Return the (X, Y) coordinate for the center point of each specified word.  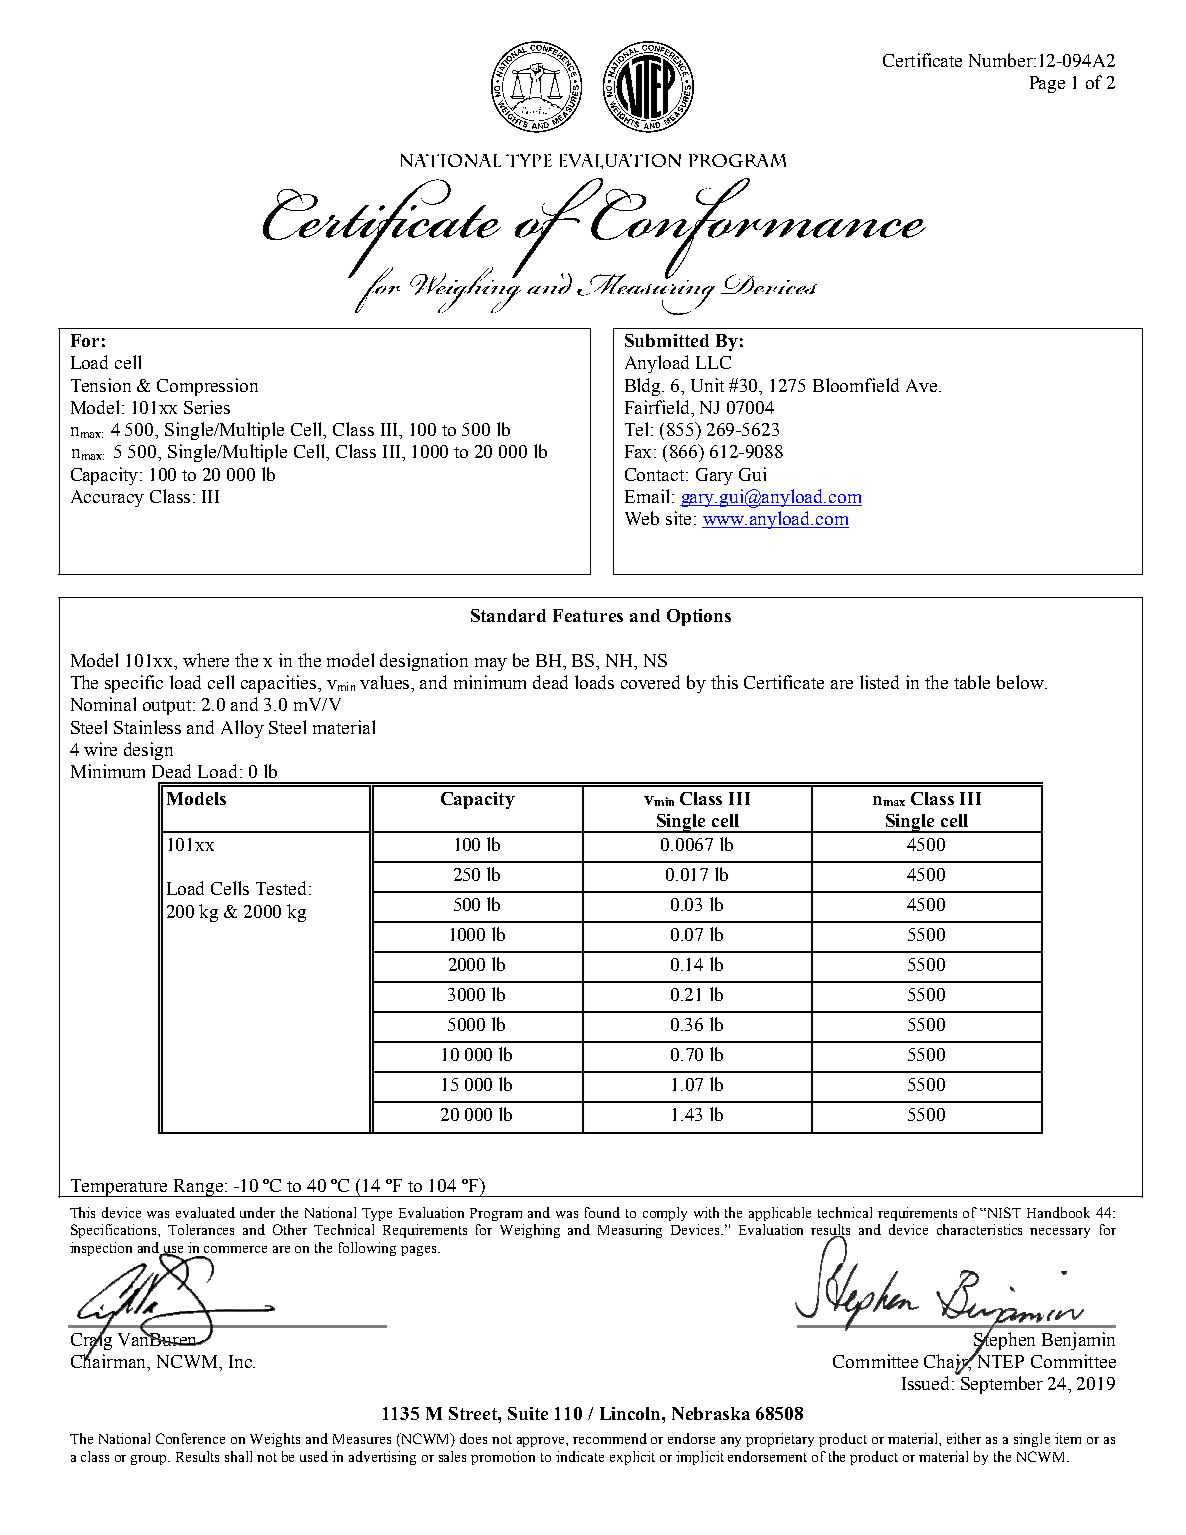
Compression (207, 387)
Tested (283, 888)
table (972, 682)
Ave (923, 385)
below (1021, 682)
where (206, 660)
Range (198, 1188)
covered (650, 682)
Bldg (644, 387)
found (602, 1212)
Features (588, 615)
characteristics (979, 1229)
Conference (190, 1438)
